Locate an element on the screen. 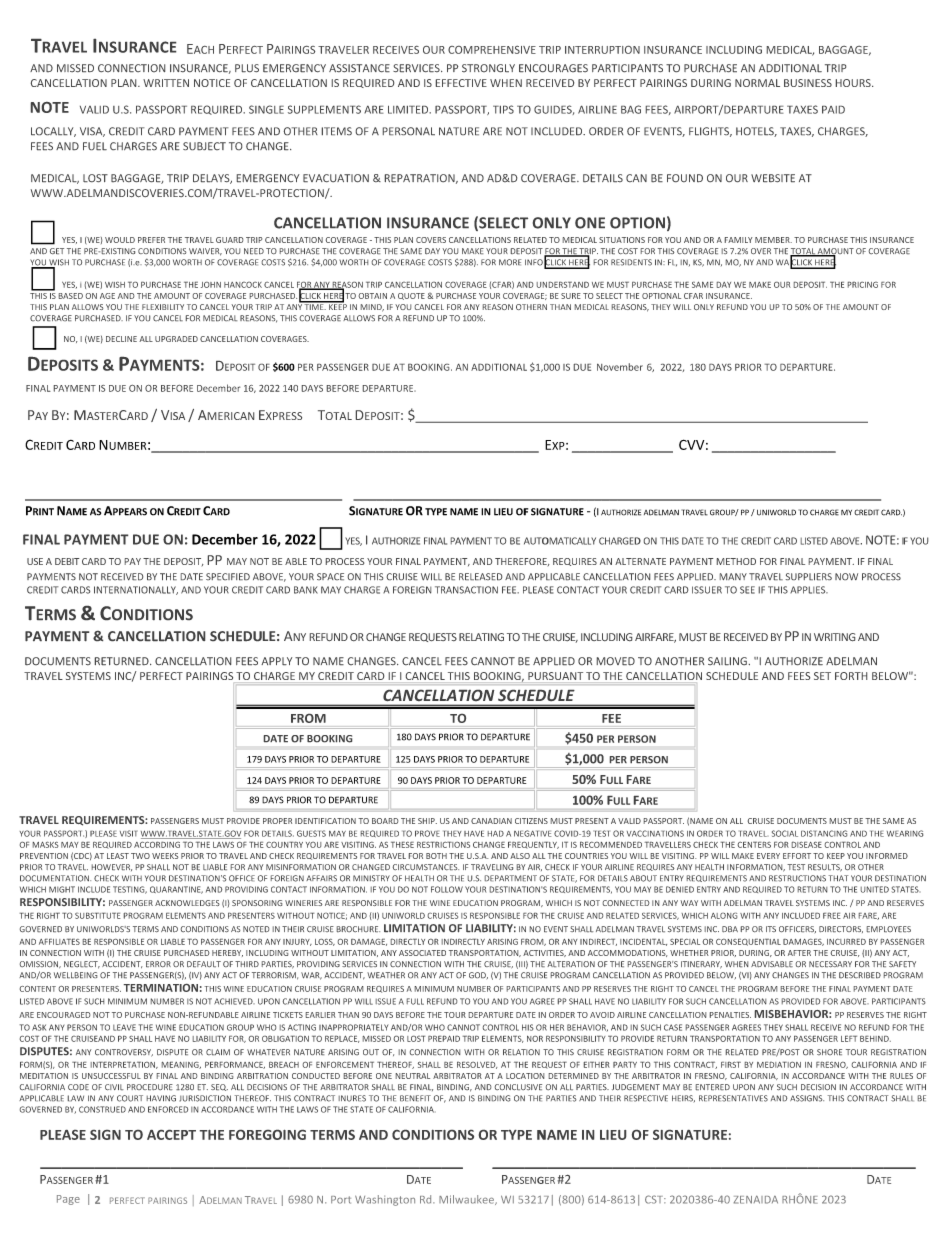  WRITING is located at coordinates (834, 637).
